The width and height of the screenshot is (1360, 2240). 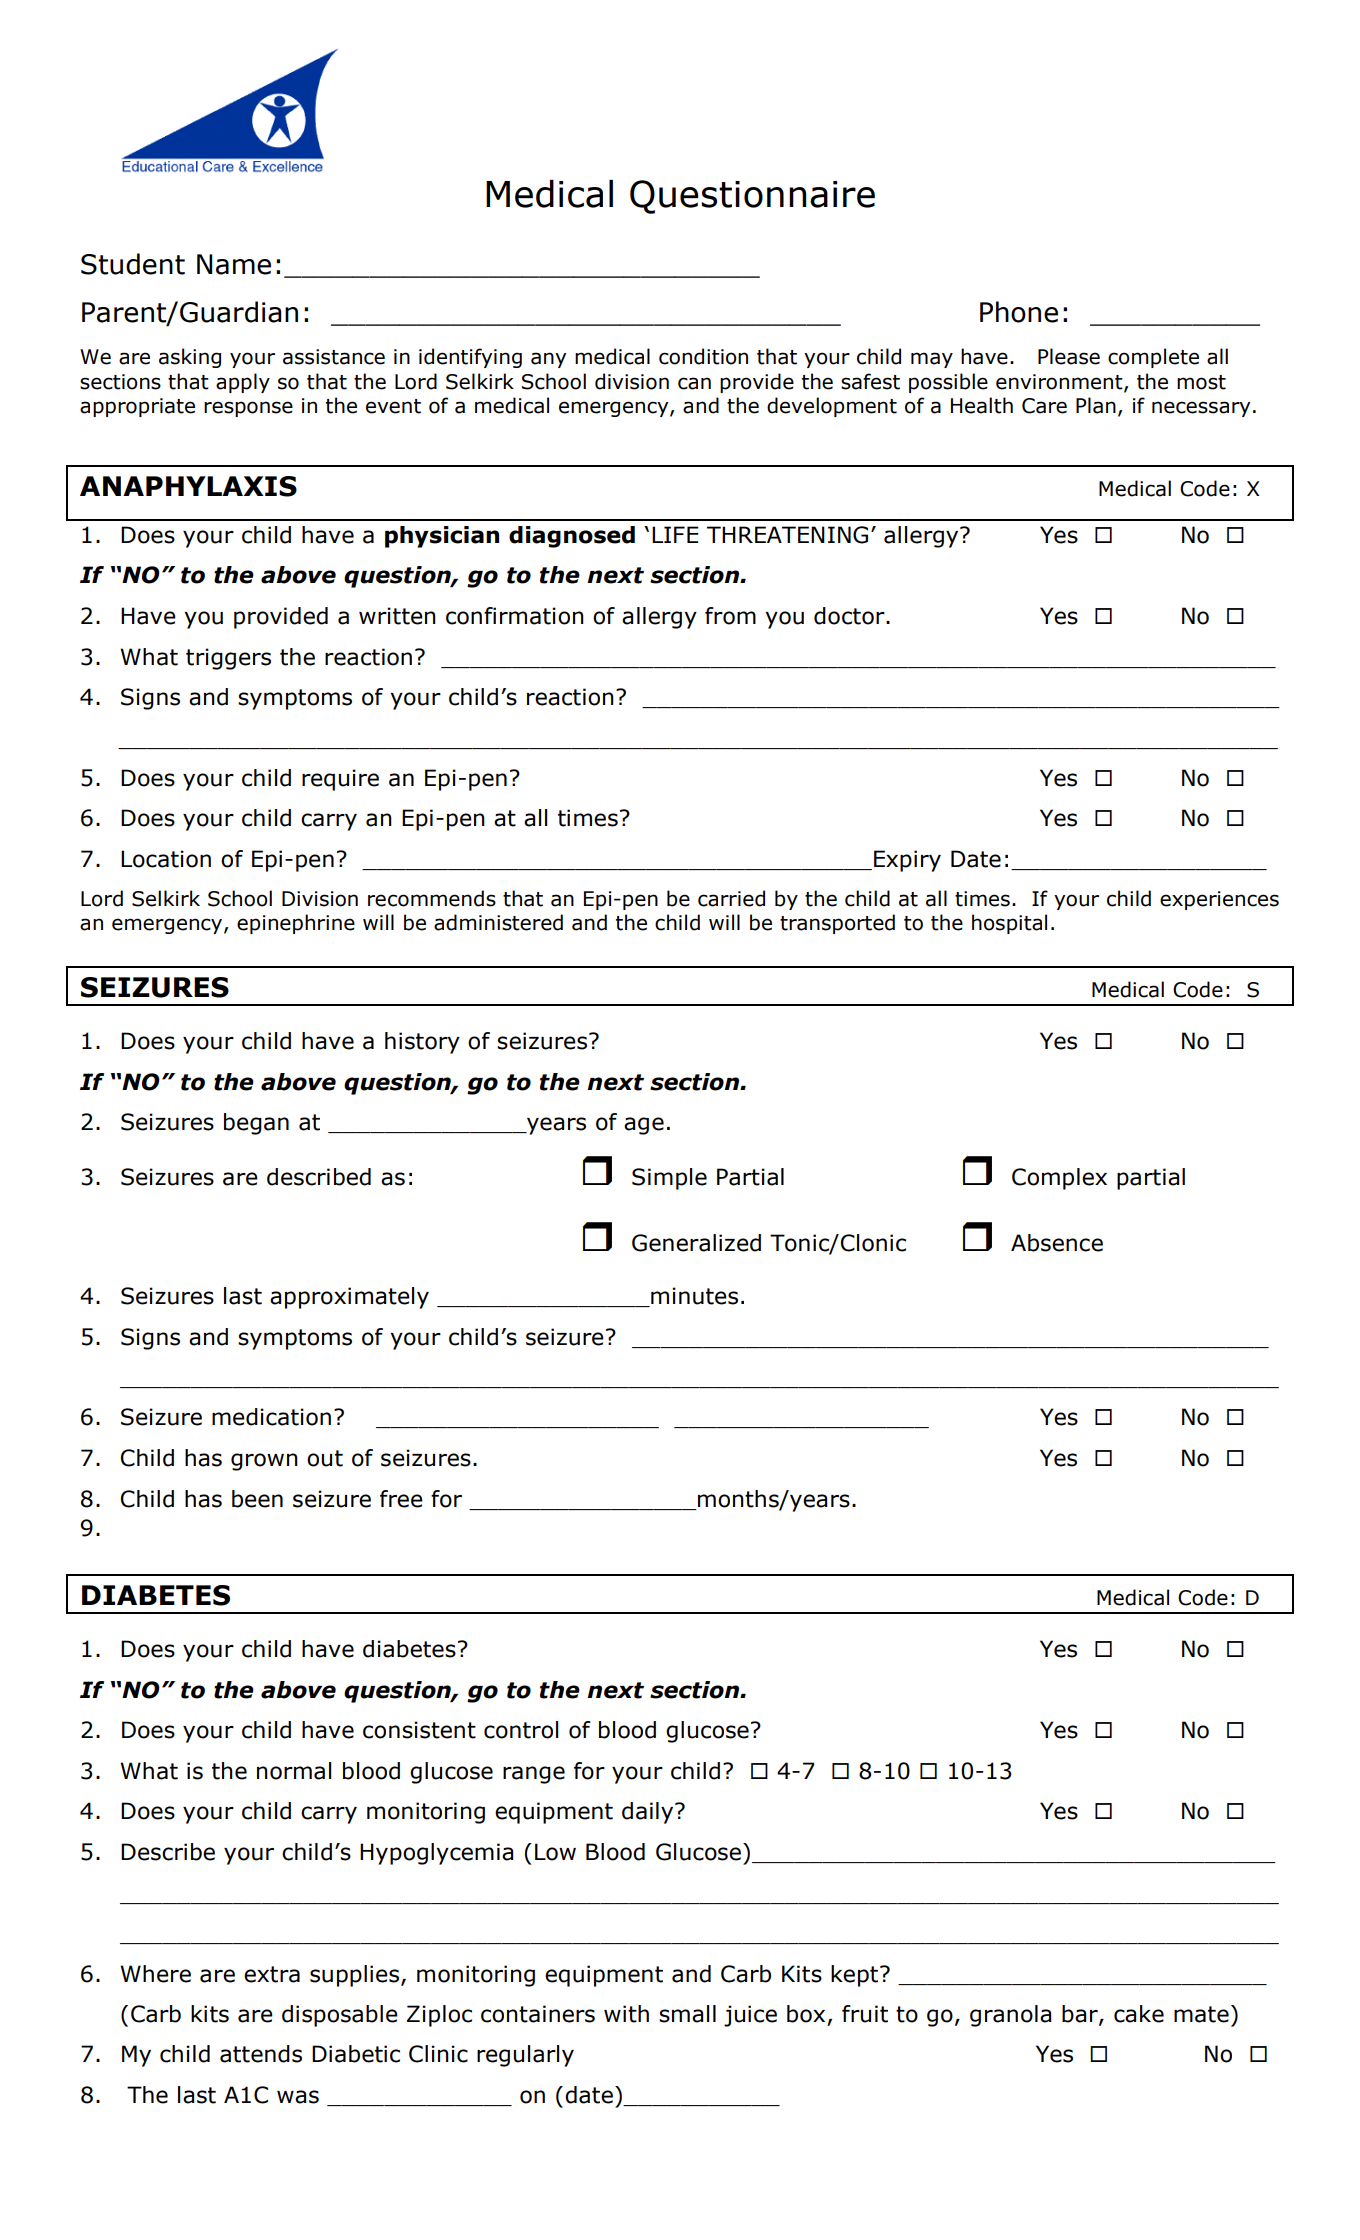 What do you see at coordinates (1009, 924) in the screenshot?
I see `hospital` at bounding box center [1009, 924].
